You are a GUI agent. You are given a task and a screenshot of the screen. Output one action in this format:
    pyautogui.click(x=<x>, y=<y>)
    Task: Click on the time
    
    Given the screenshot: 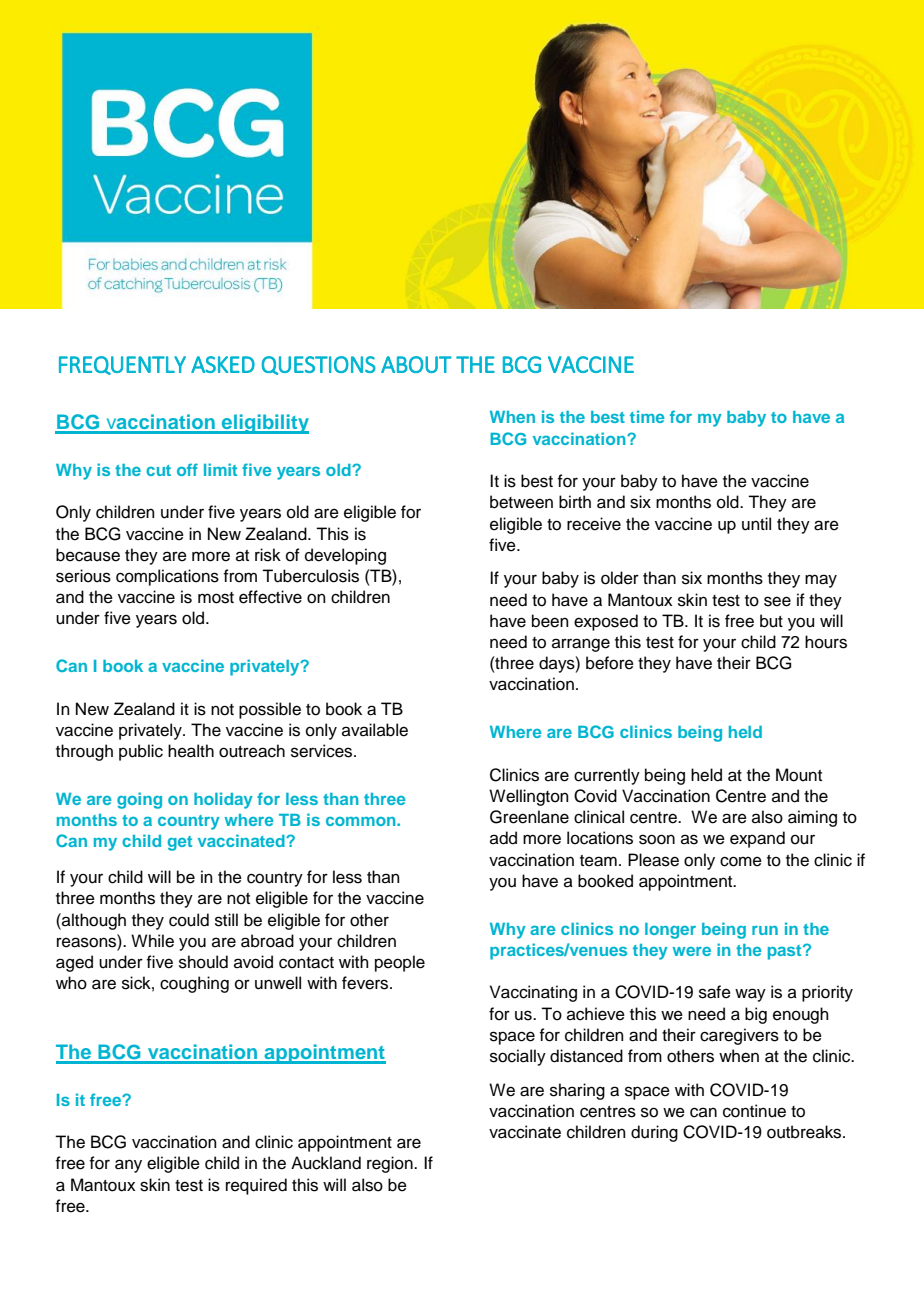 What is the action you would take?
    pyautogui.click(x=647, y=416)
